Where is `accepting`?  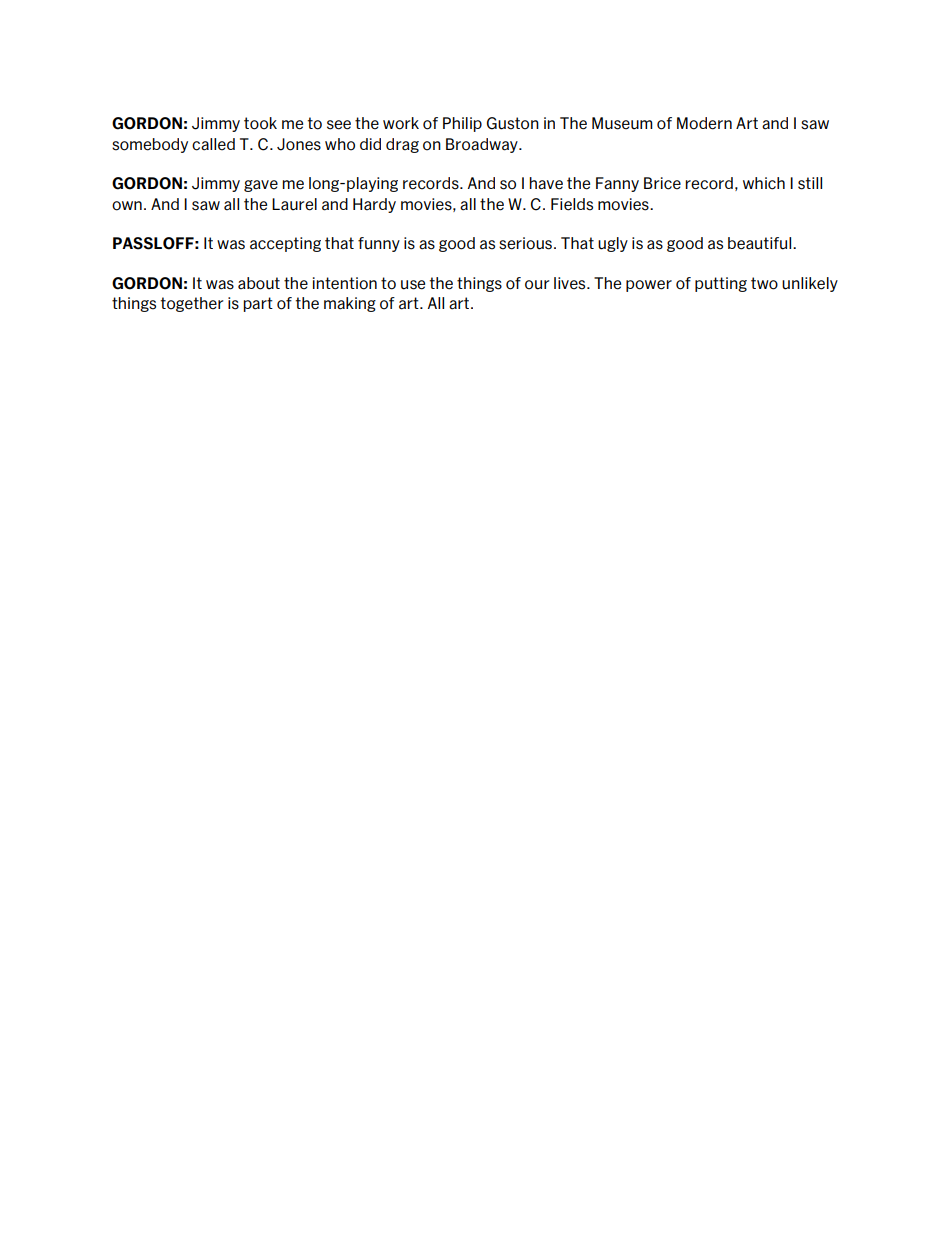 accepting is located at coordinates (285, 244).
